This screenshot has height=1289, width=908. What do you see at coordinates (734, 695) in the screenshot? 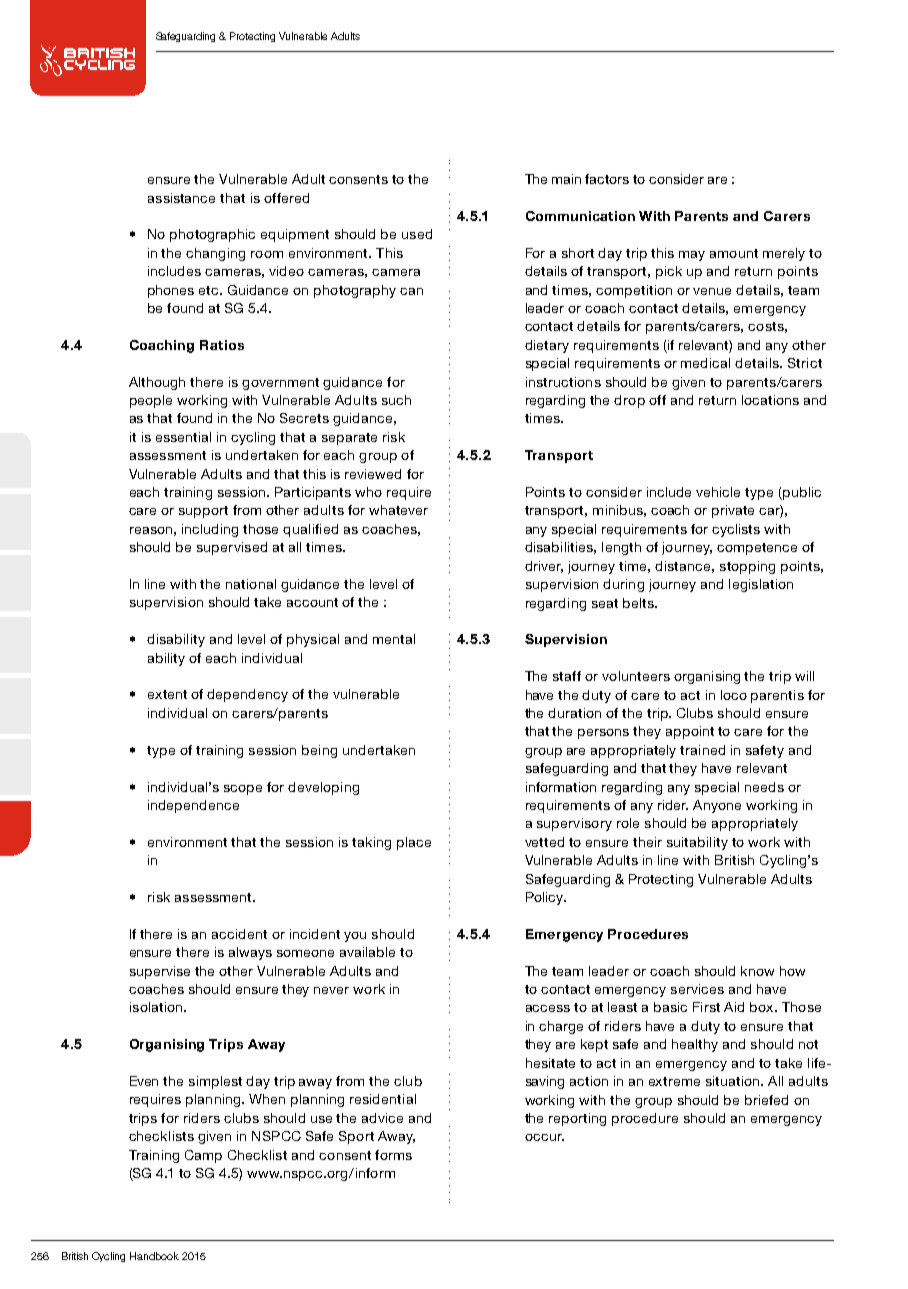
I see `loco` at bounding box center [734, 695].
